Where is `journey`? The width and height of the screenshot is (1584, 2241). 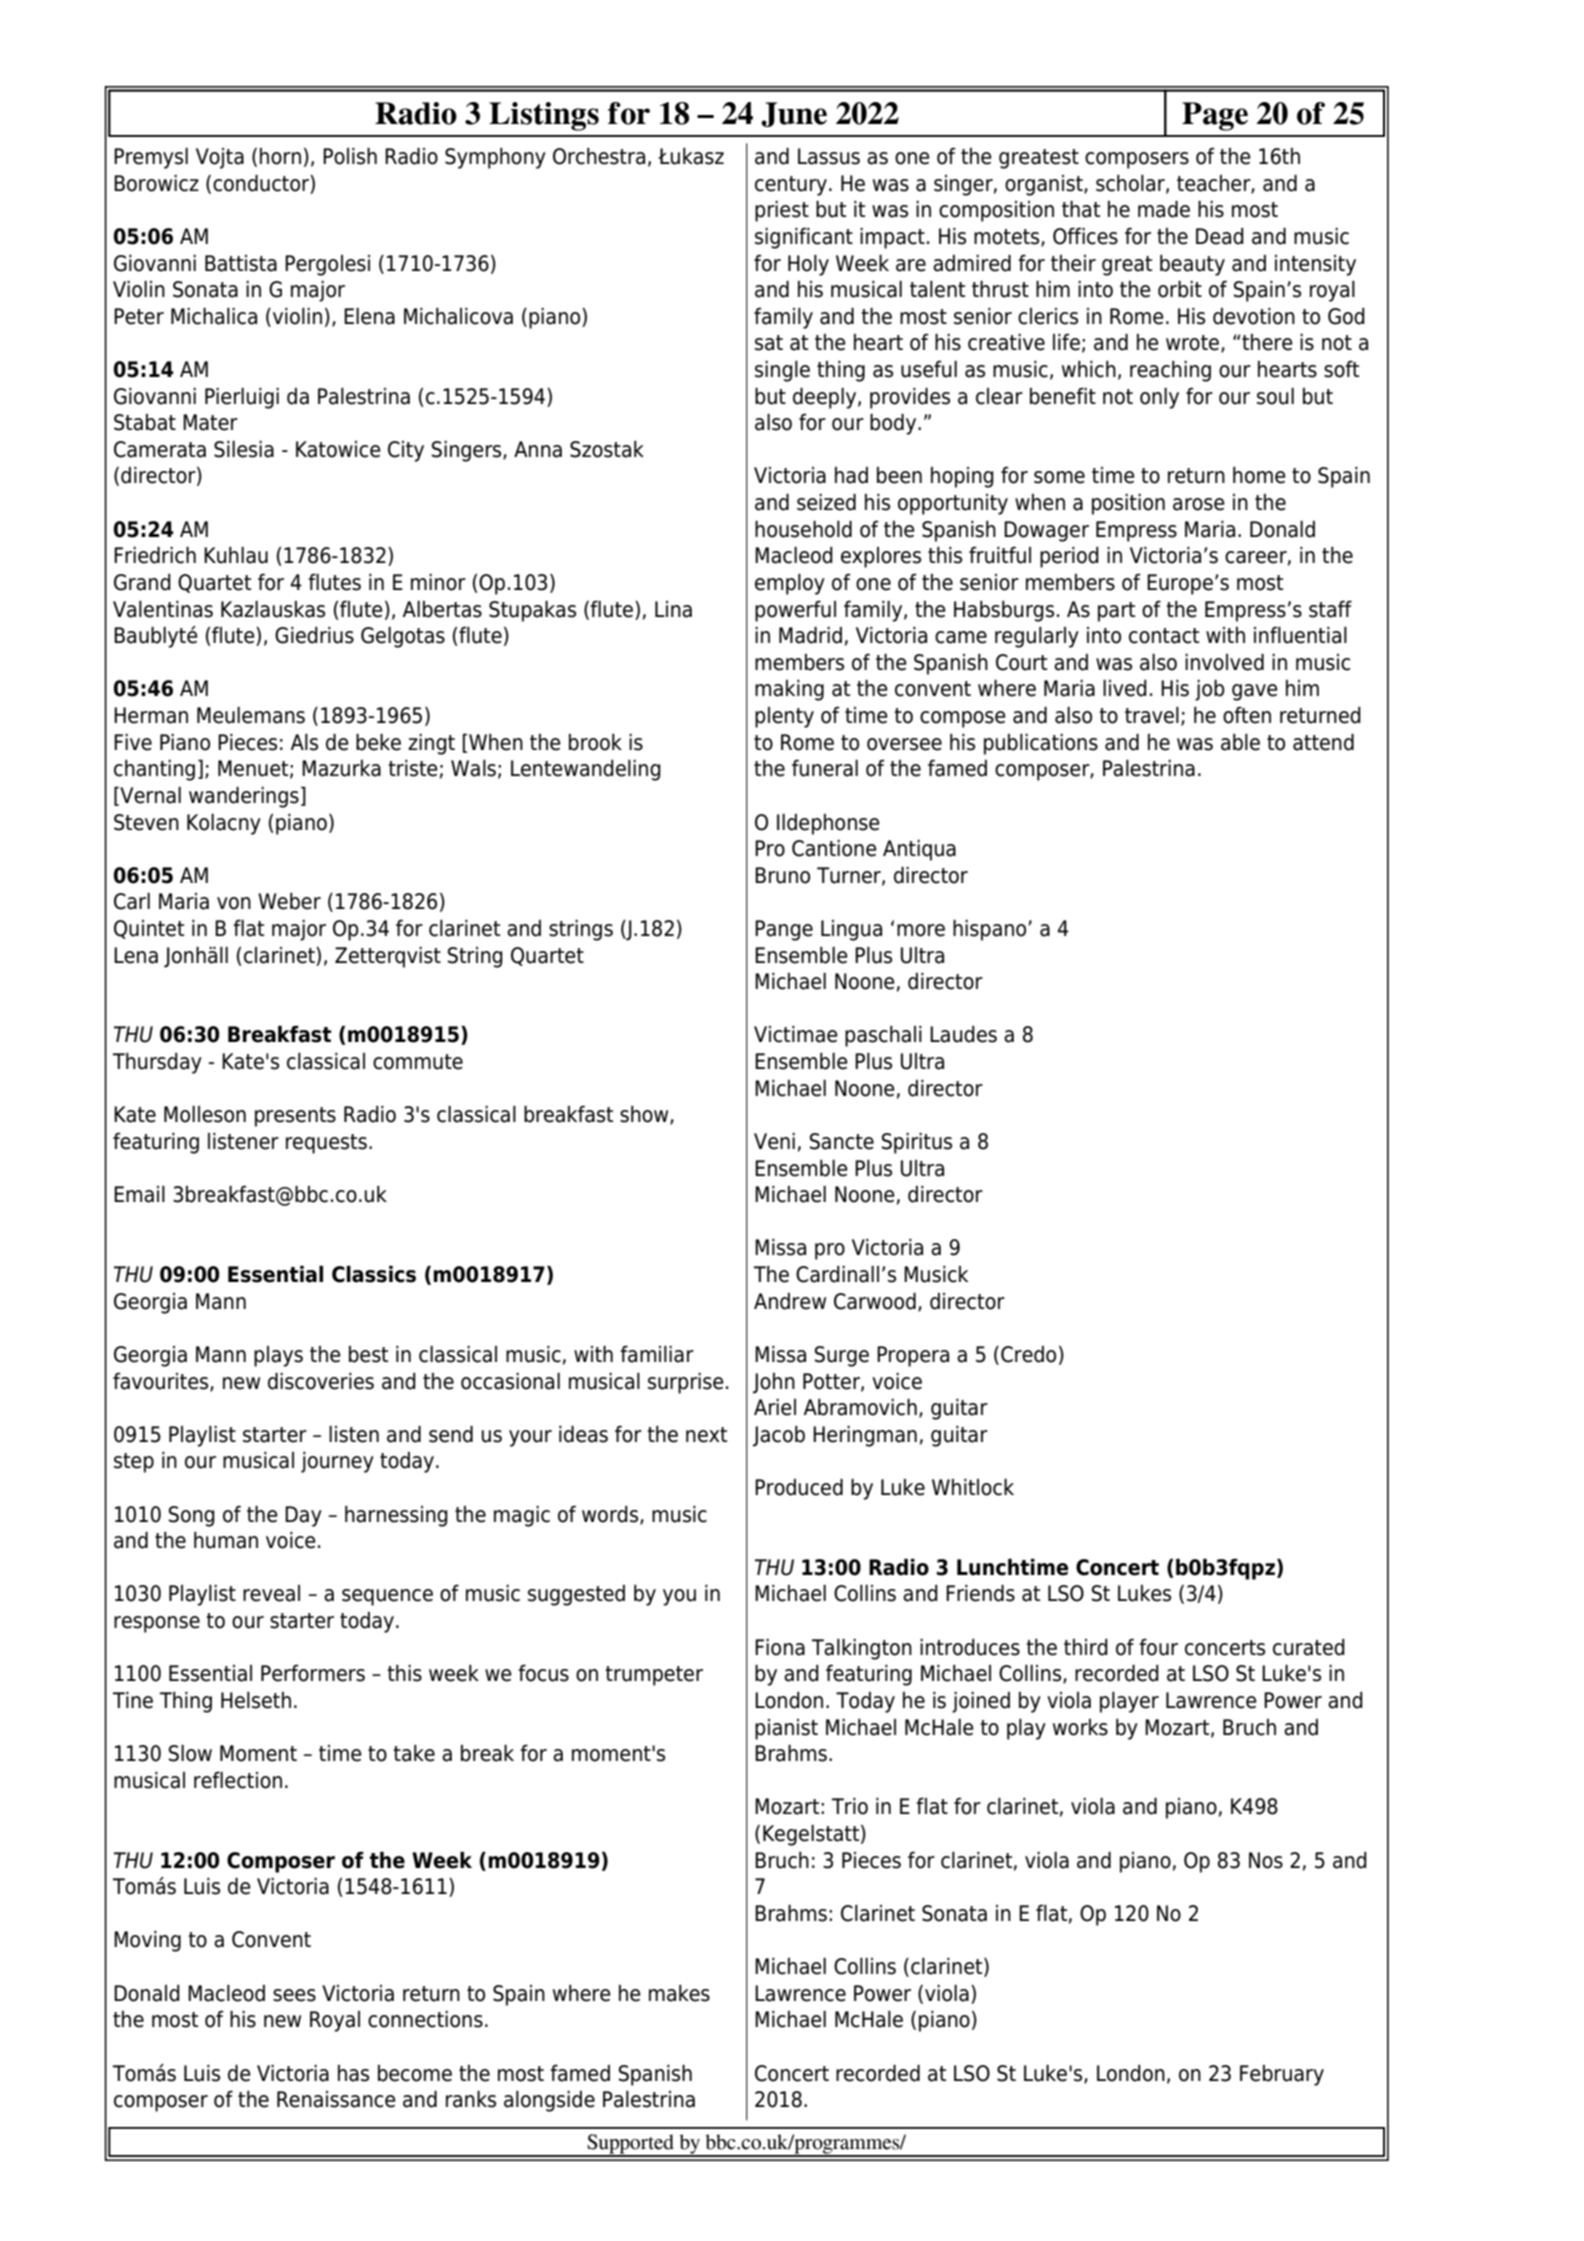 journey is located at coordinates (337, 1462).
